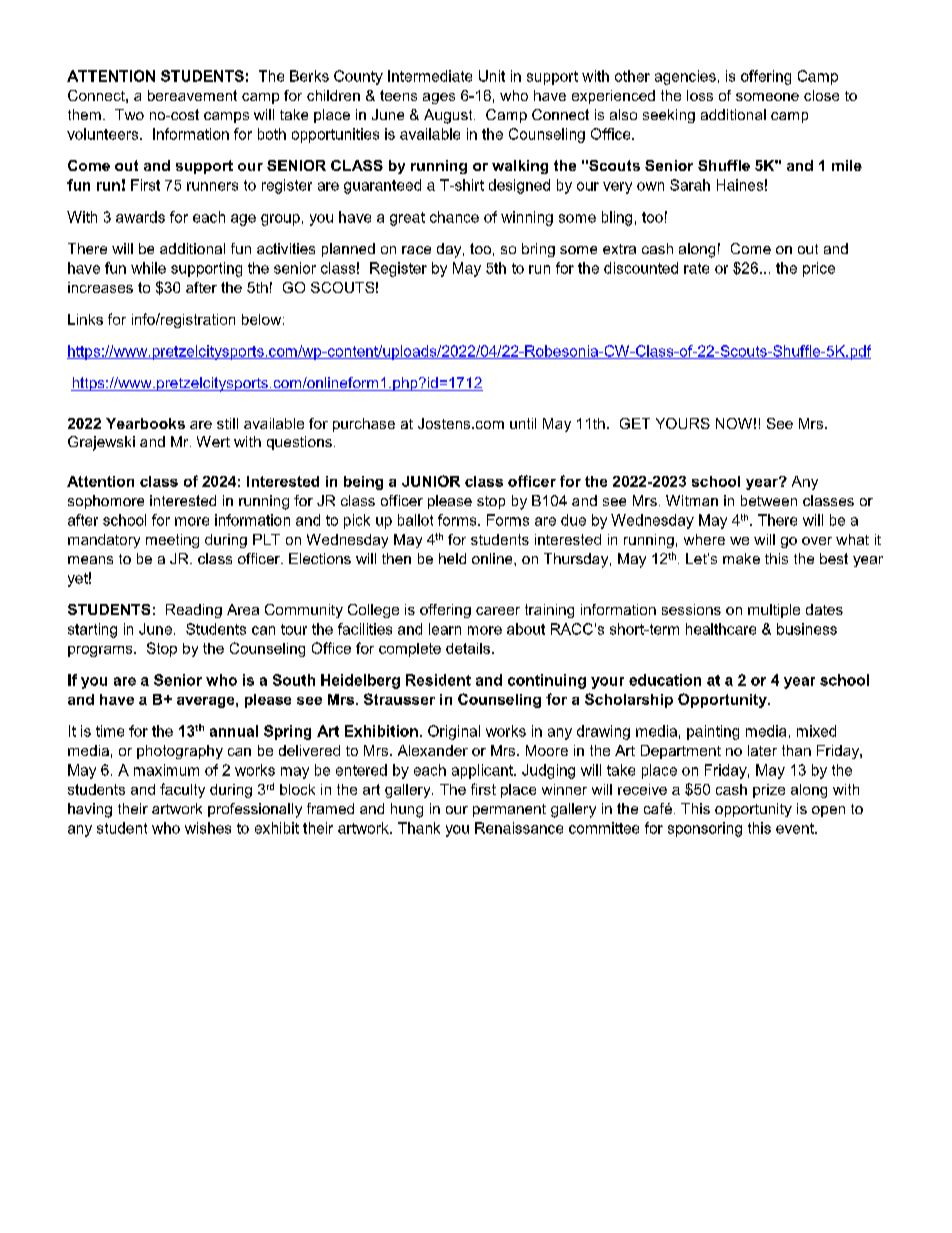 This image has width=952, height=1233. I want to click on faculty, so click(182, 790).
